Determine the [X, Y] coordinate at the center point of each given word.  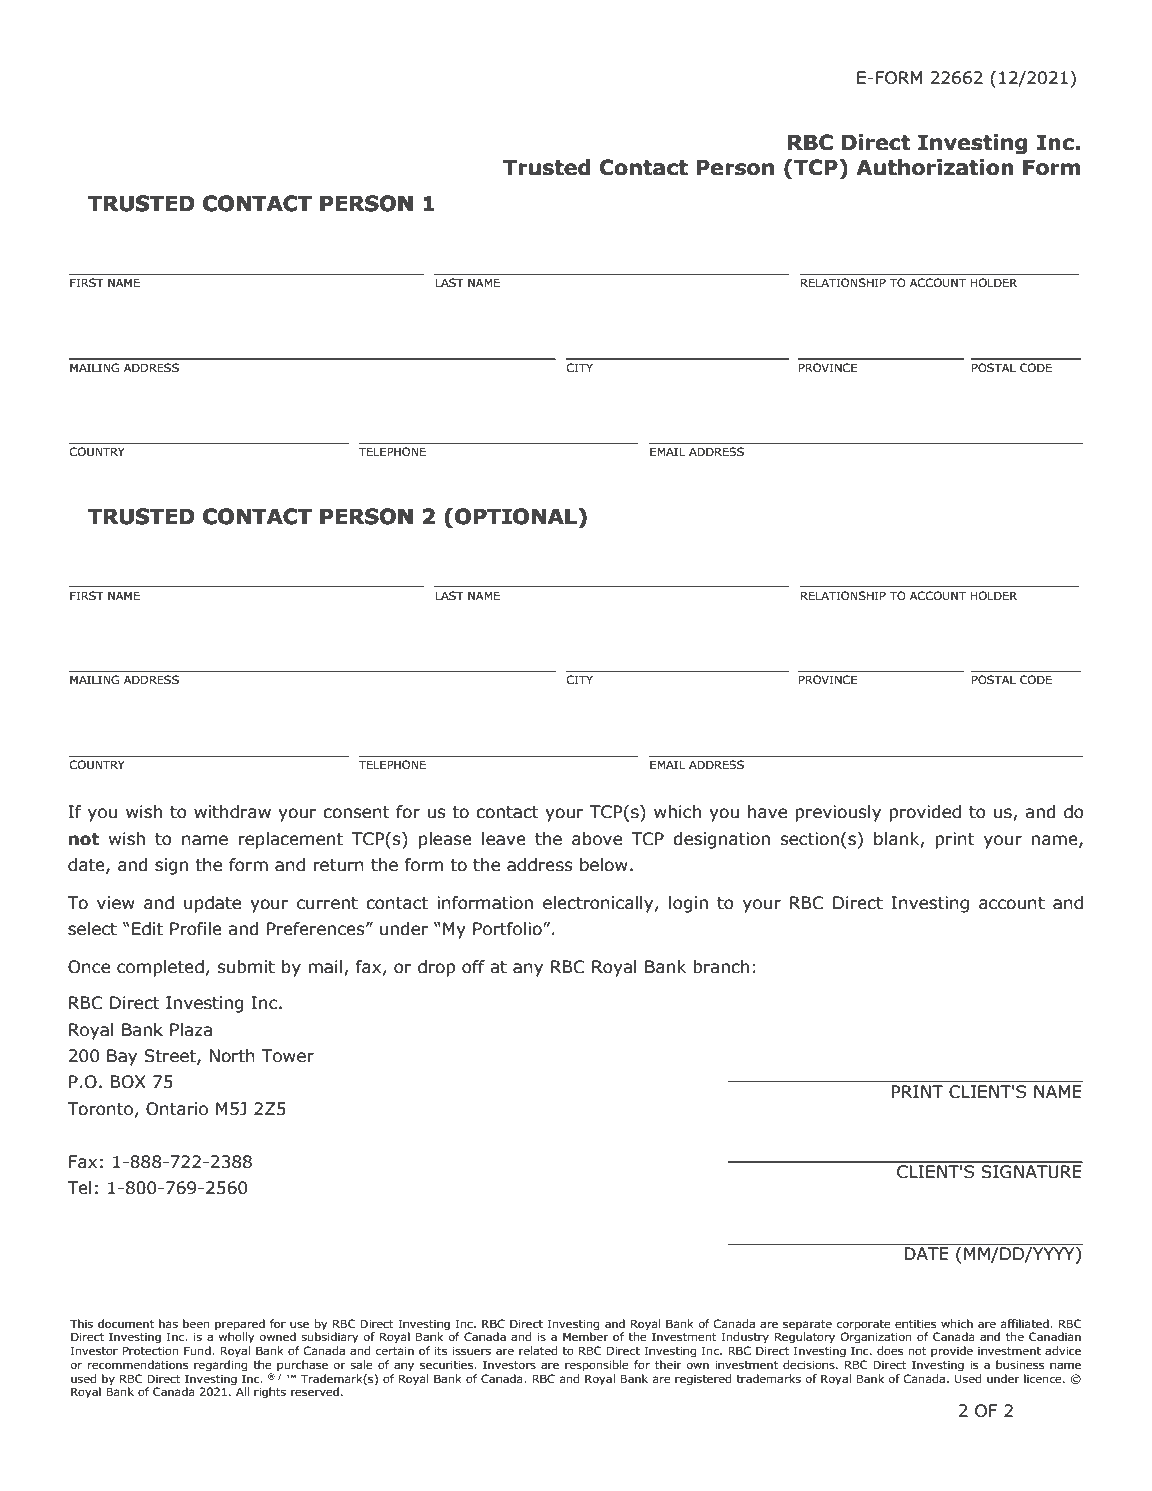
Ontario [177, 1109]
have [767, 812]
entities [915, 1323]
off [473, 967]
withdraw [232, 812]
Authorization [935, 167]
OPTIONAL [517, 516]
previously [838, 813]
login [688, 904]
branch [721, 967]
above [597, 839]
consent [356, 812]
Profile [196, 929]
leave [504, 839]
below [604, 865]
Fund [198, 1350]
